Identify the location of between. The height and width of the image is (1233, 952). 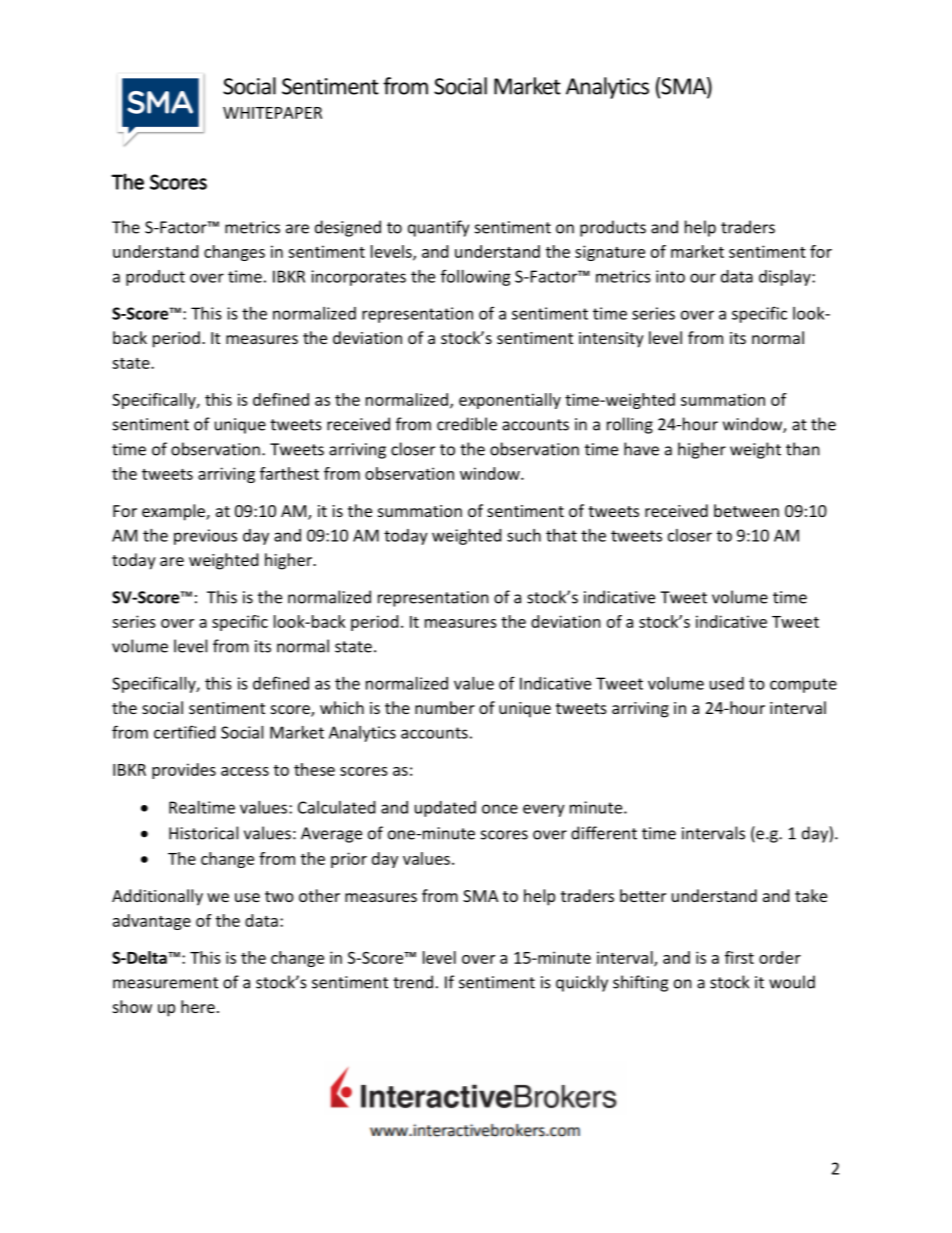
(746, 510).
